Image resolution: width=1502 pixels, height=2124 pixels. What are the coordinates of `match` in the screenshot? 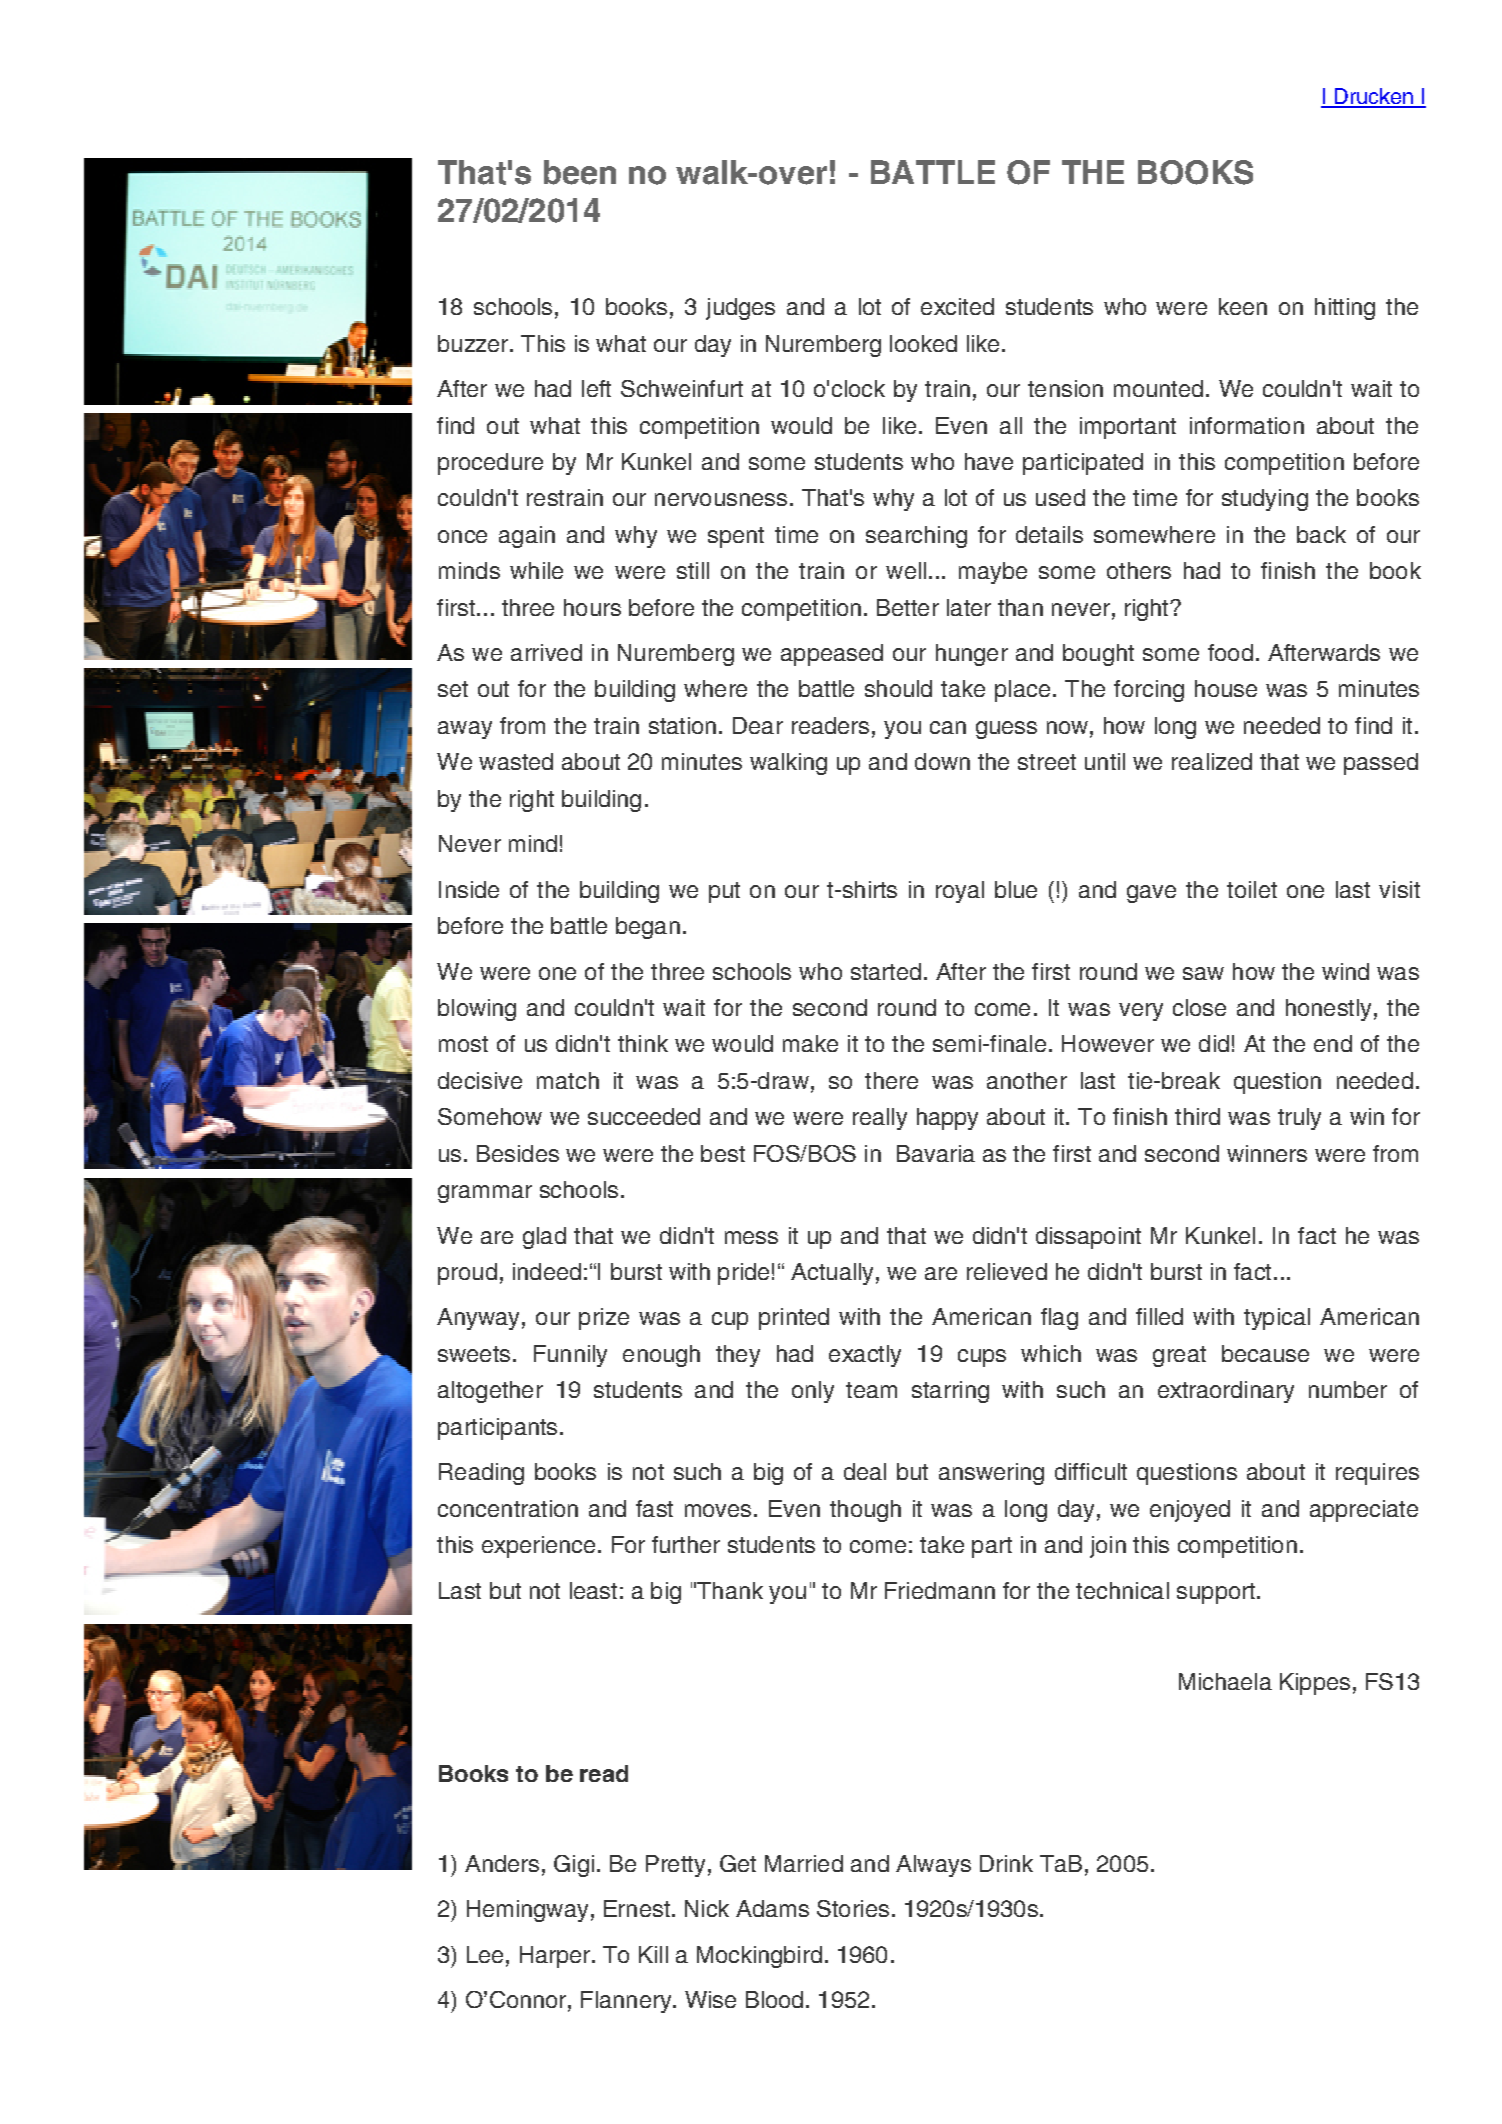 It's located at (568, 1080).
